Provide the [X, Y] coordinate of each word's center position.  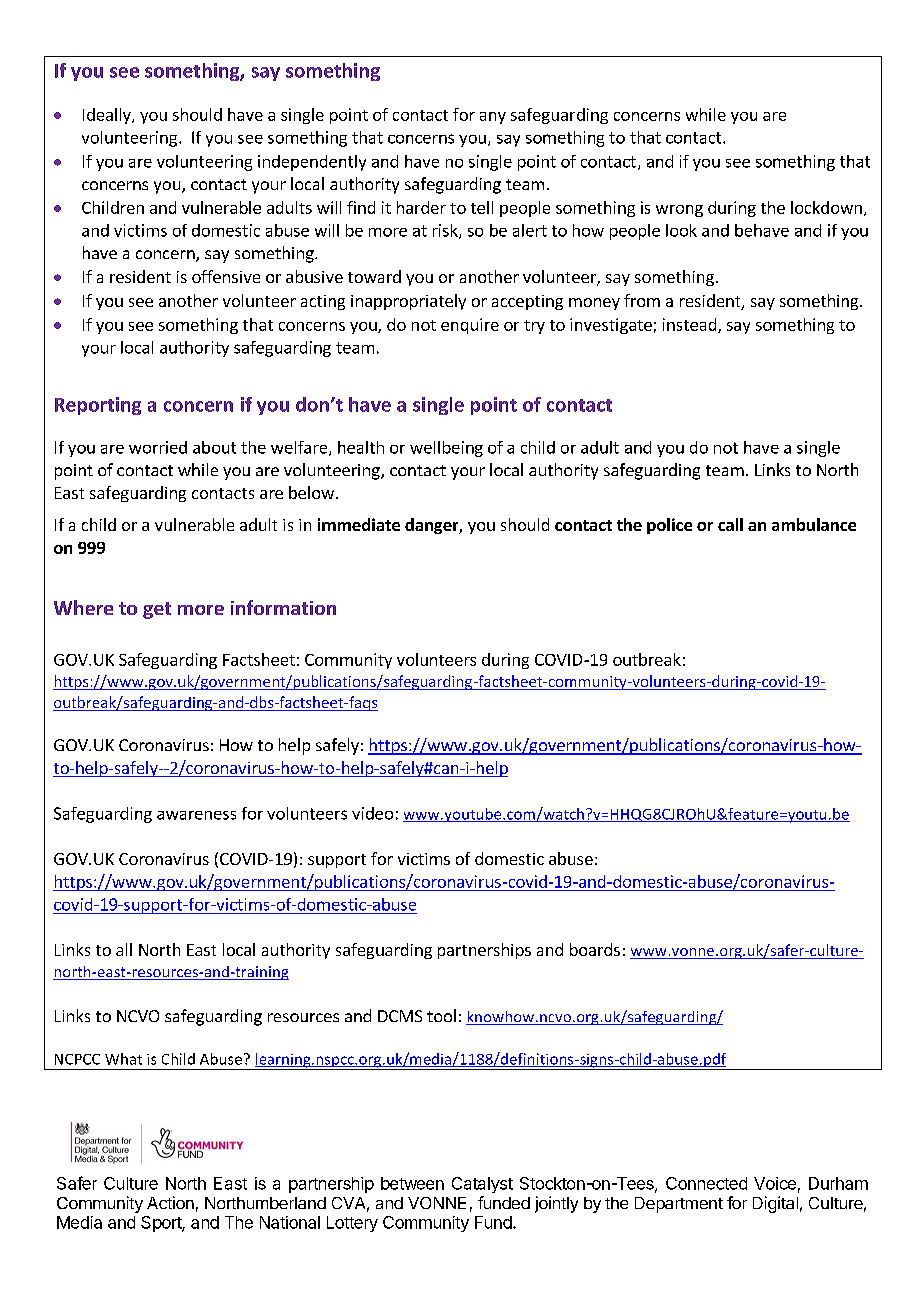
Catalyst [482, 1185]
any [493, 118]
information [283, 607]
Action [170, 1202]
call [730, 524]
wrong [679, 211]
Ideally [108, 116]
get [157, 610]
